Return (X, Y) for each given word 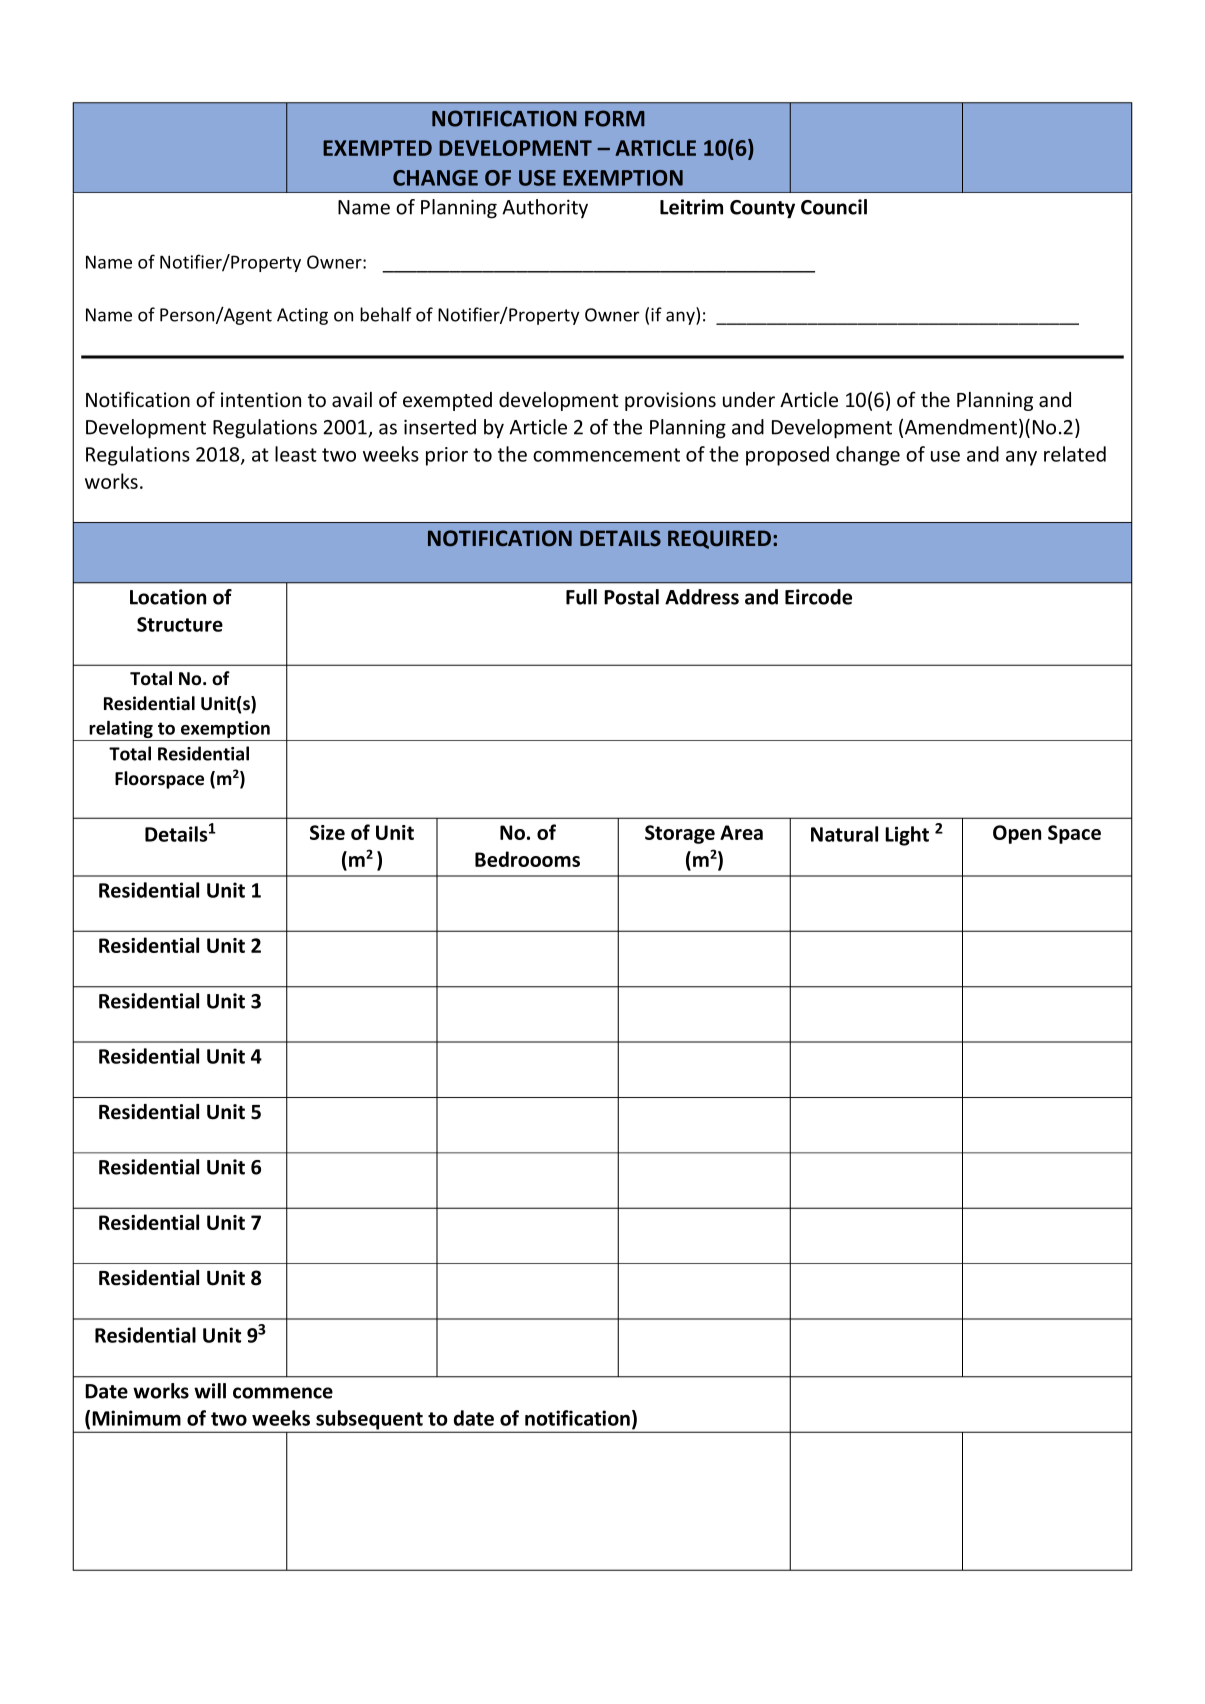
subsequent (369, 1421)
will (210, 1391)
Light (907, 836)
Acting (302, 316)
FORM (615, 118)
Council (834, 207)
